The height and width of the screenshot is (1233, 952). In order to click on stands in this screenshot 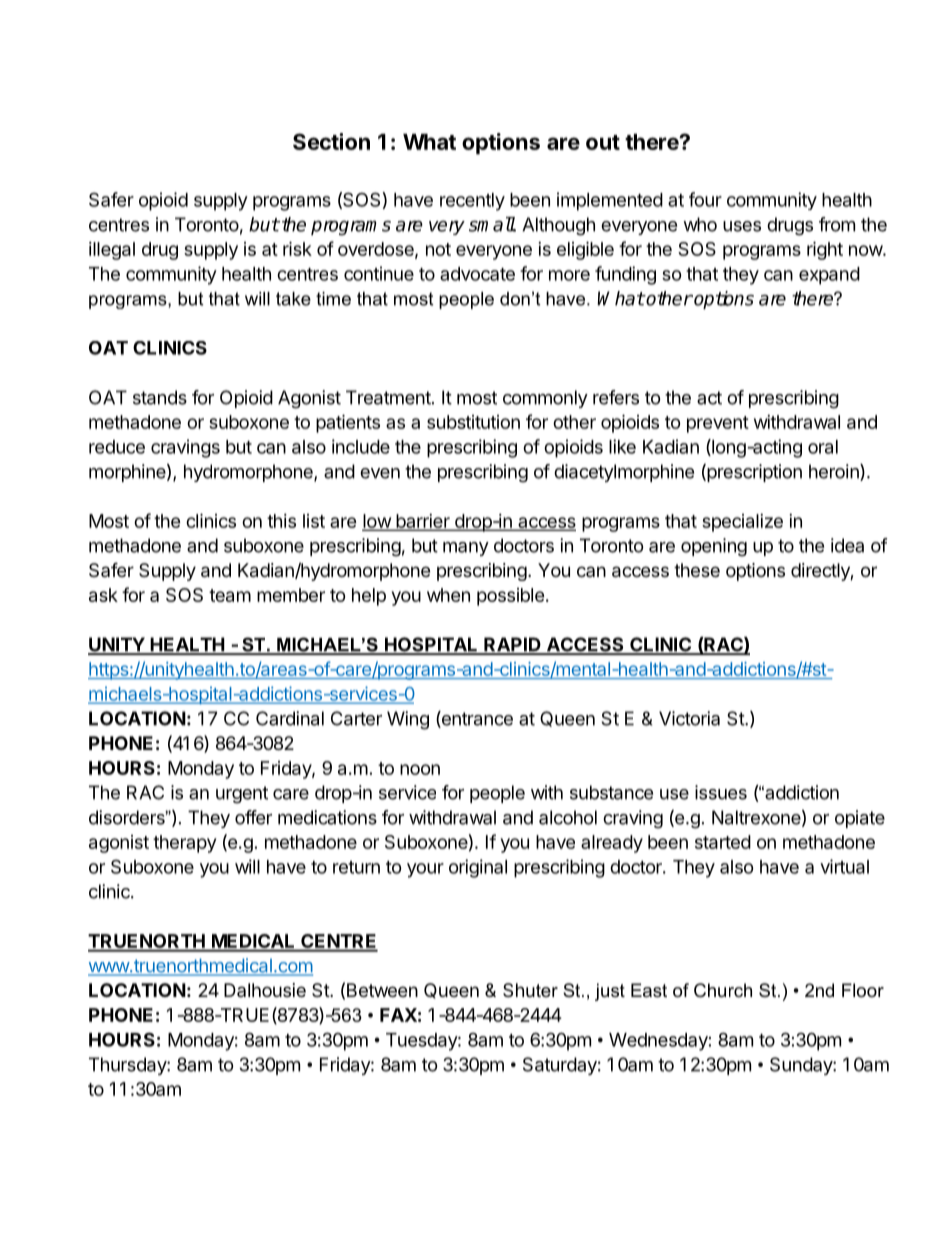, I will do `click(160, 397)`.
